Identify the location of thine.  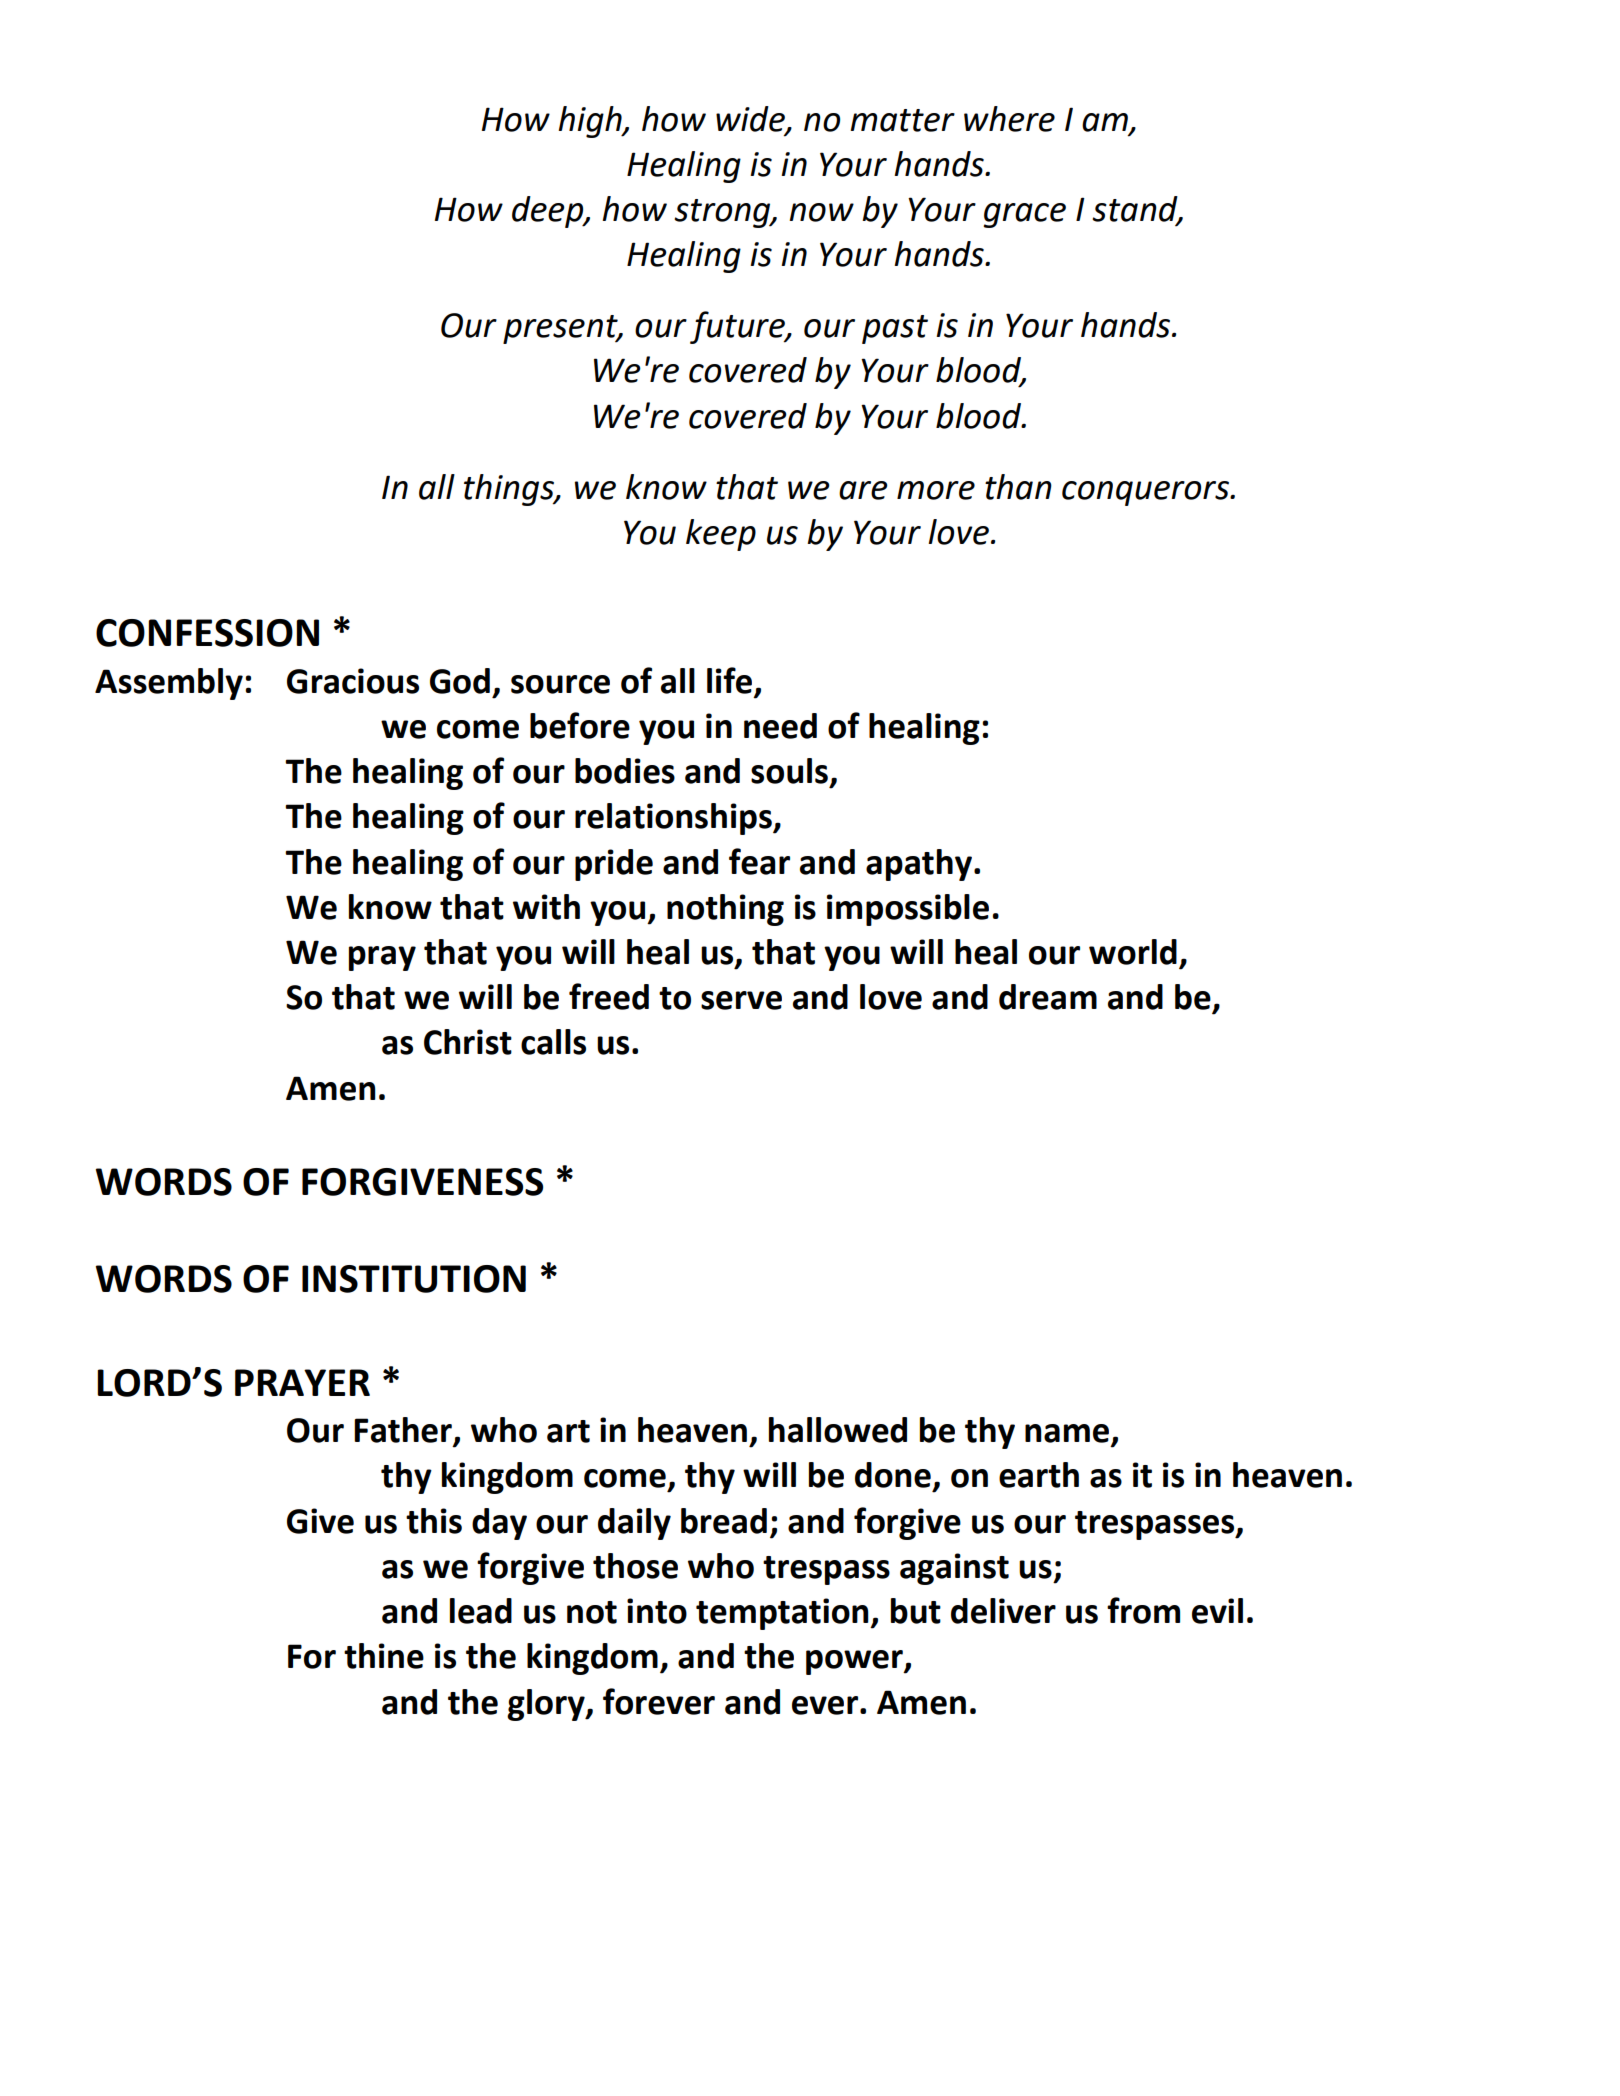
(384, 1656).
